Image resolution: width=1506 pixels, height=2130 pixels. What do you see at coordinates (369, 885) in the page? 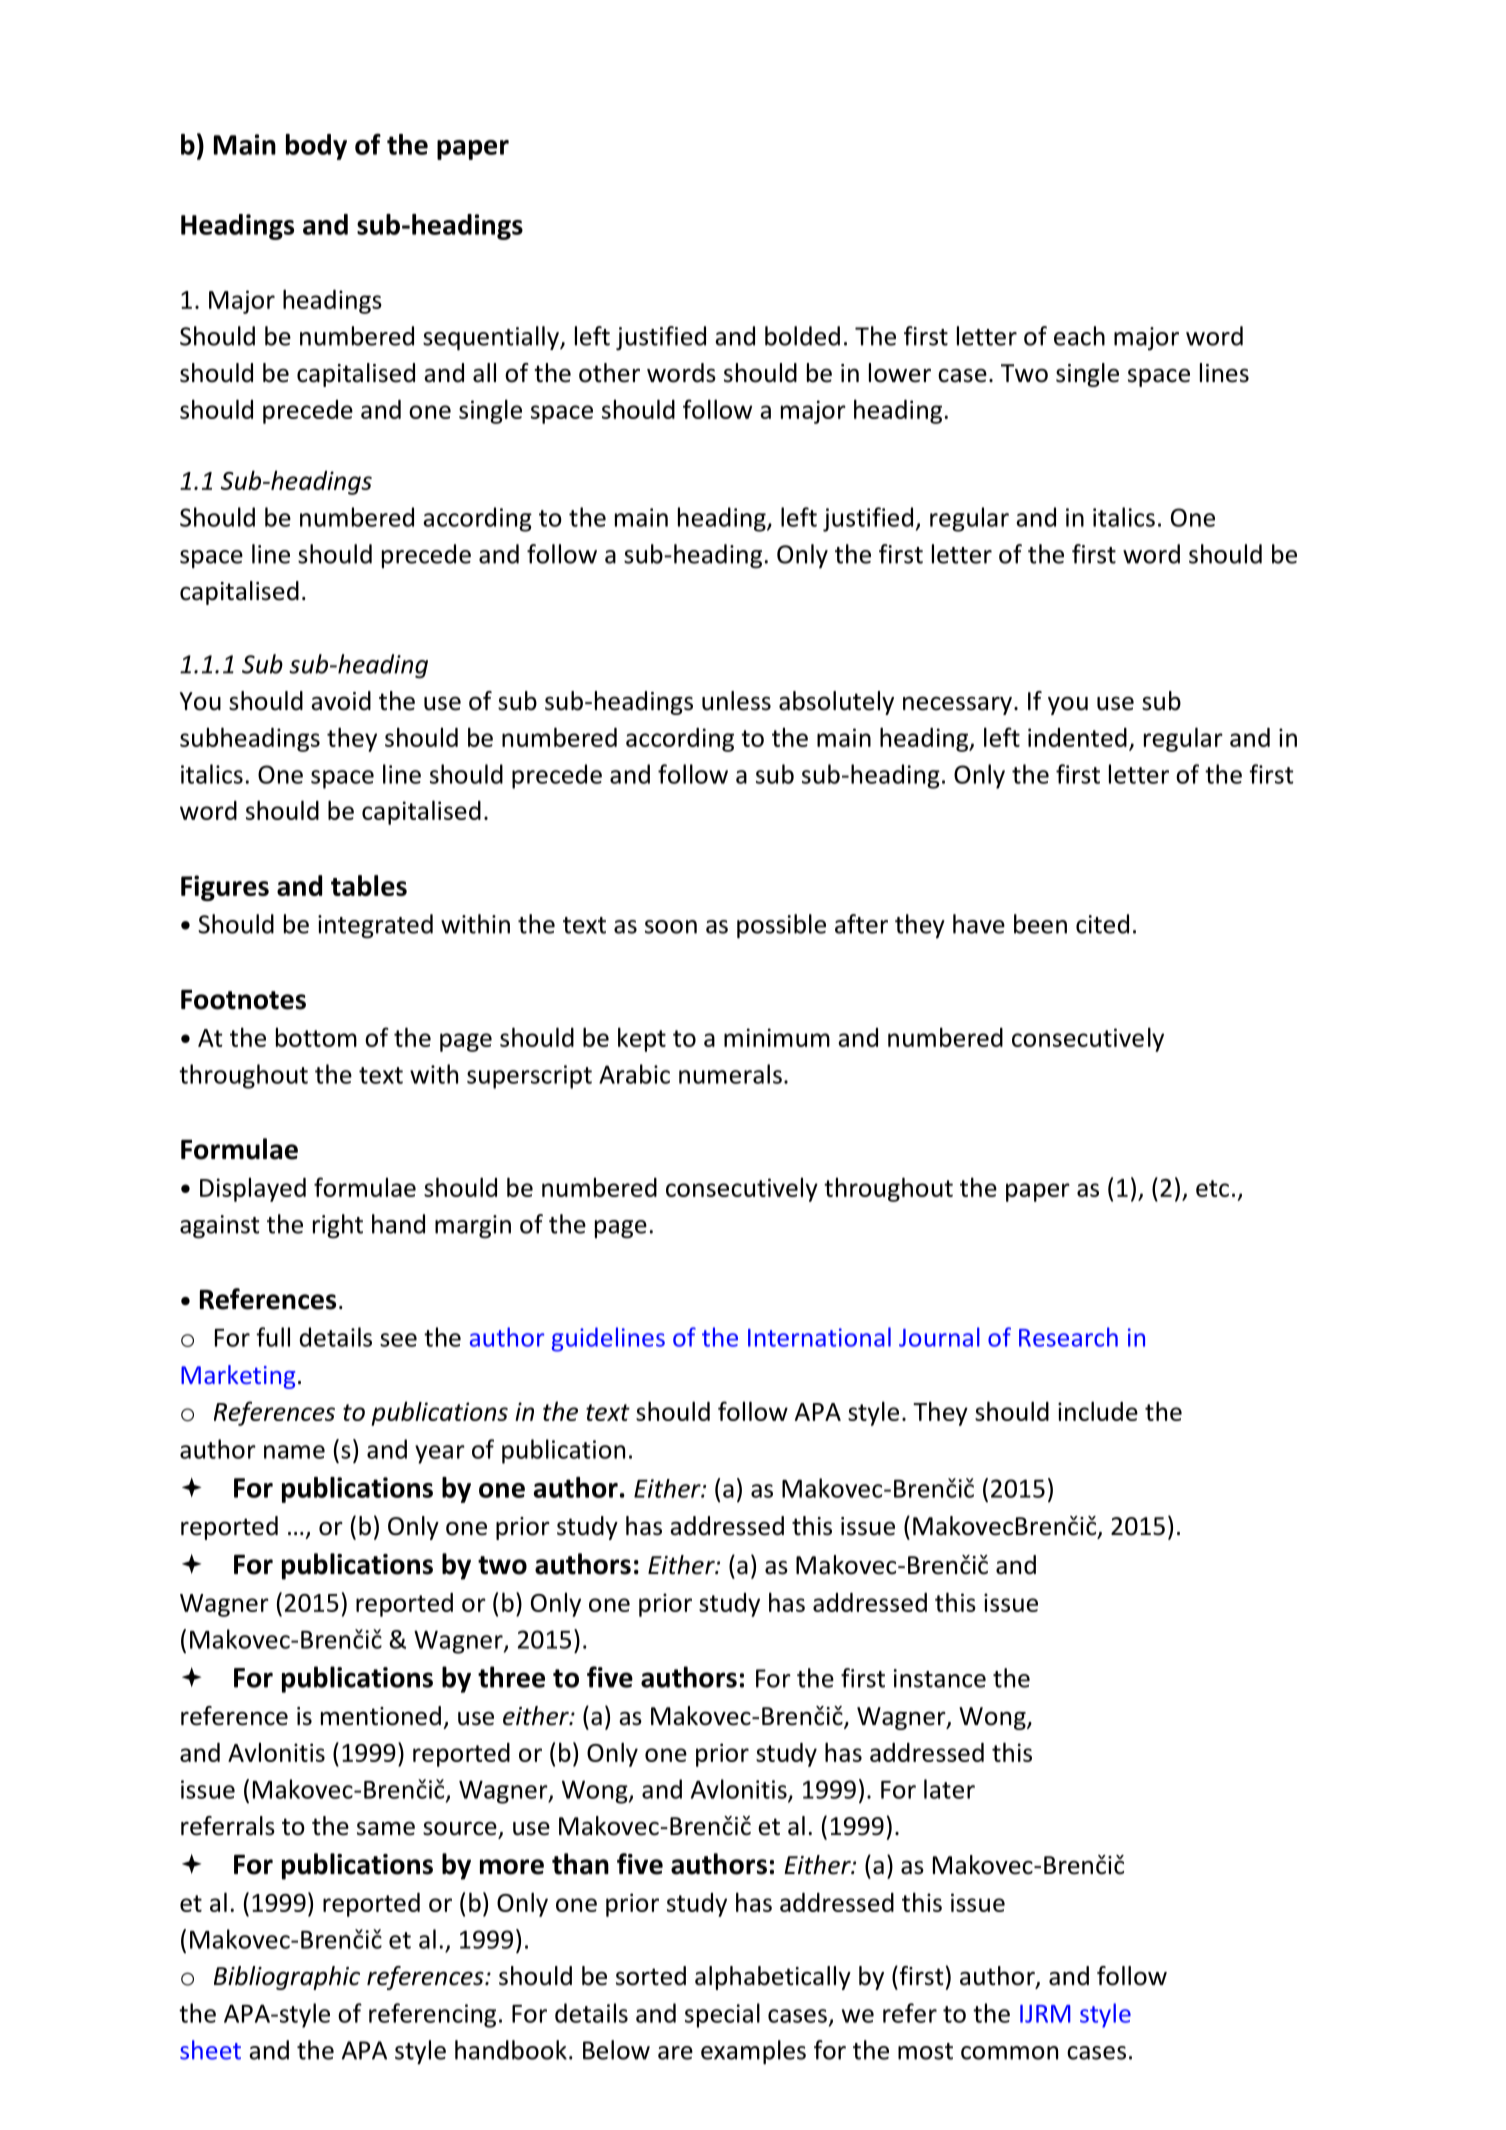
I see `tables` at bounding box center [369, 885].
